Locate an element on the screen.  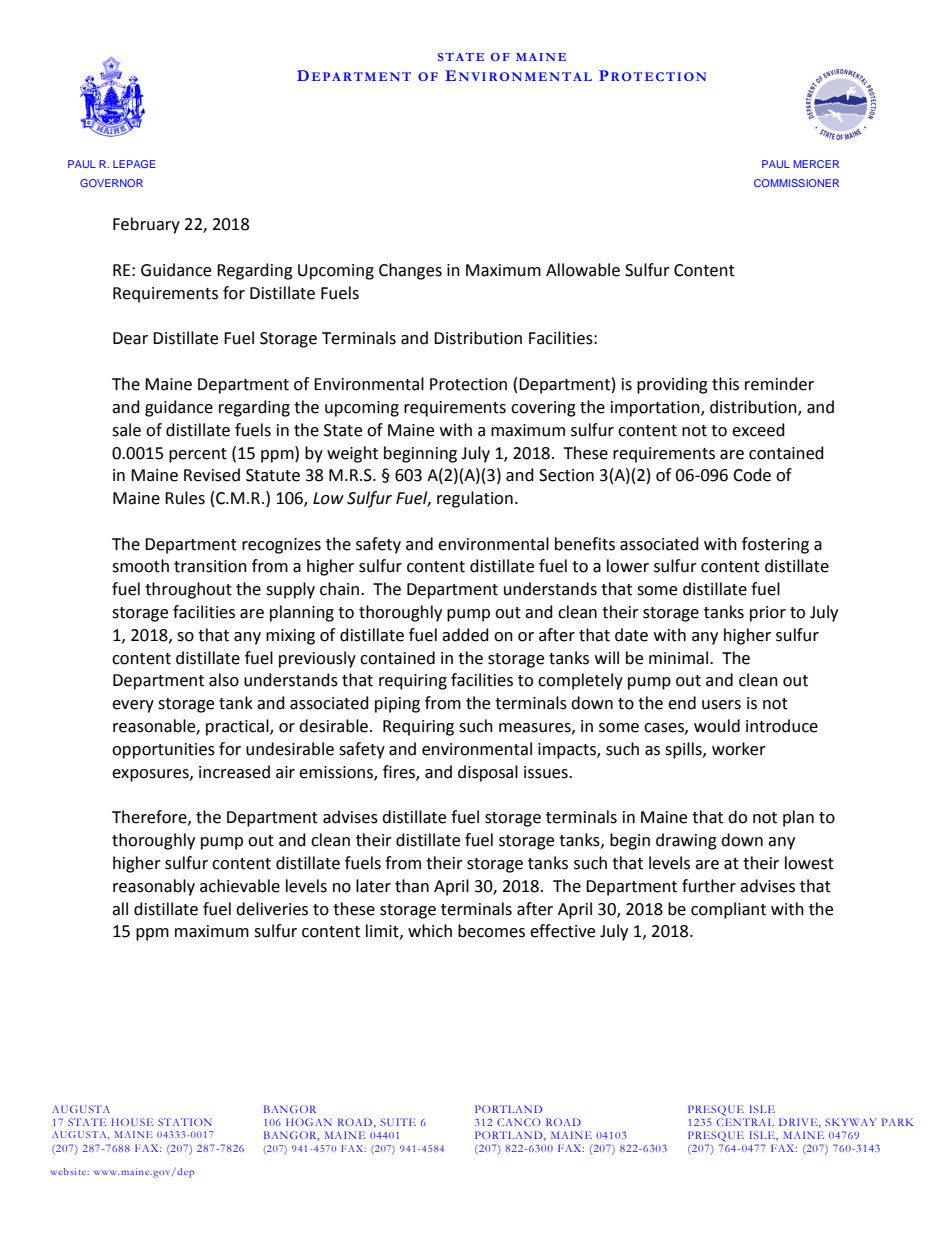
than is located at coordinates (412, 886).
